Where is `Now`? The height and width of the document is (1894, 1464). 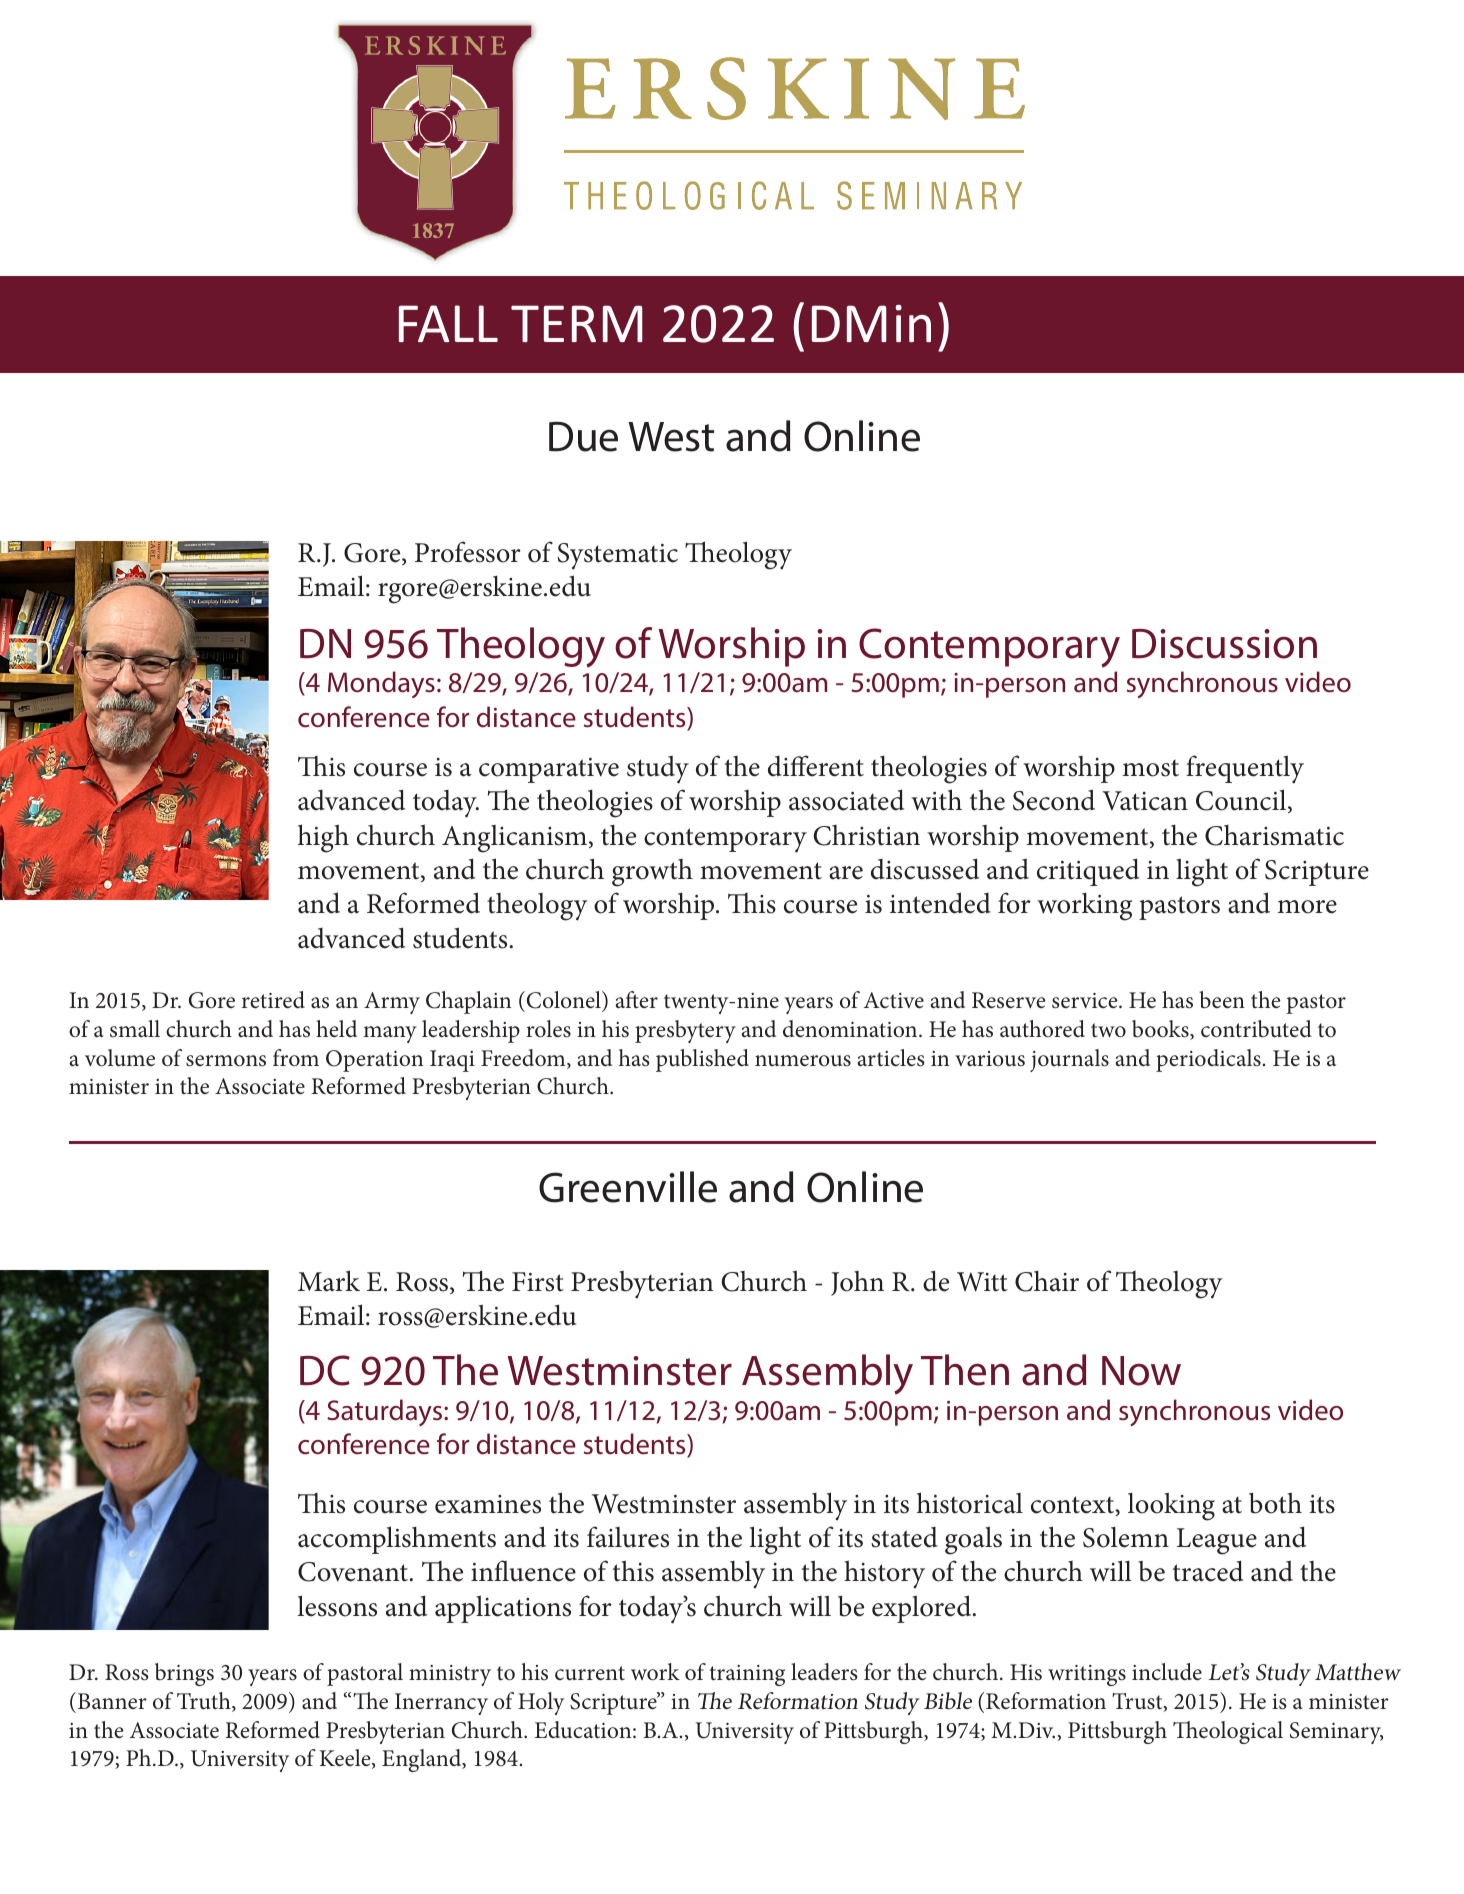
Now is located at coordinates (1141, 1371).
